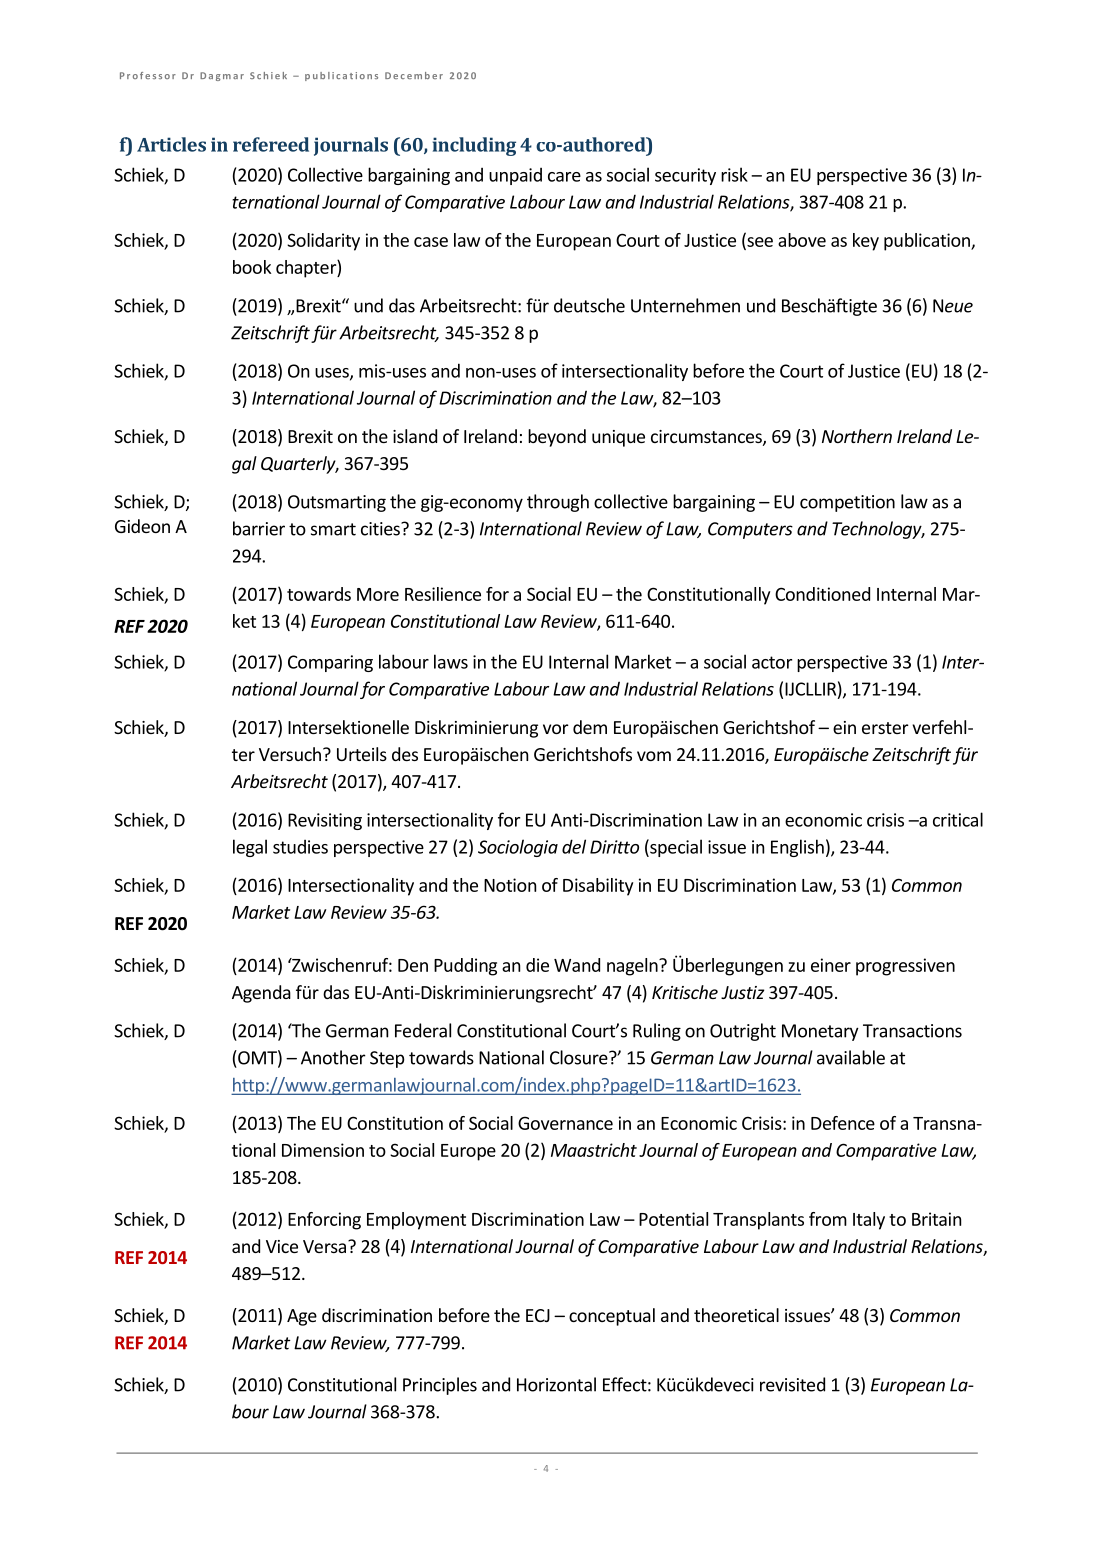 The height and width of the screenshot is (1548, 1094). Describe the element at coordinates (271, 144) in the screenshot. I see `refereed` at that location.
